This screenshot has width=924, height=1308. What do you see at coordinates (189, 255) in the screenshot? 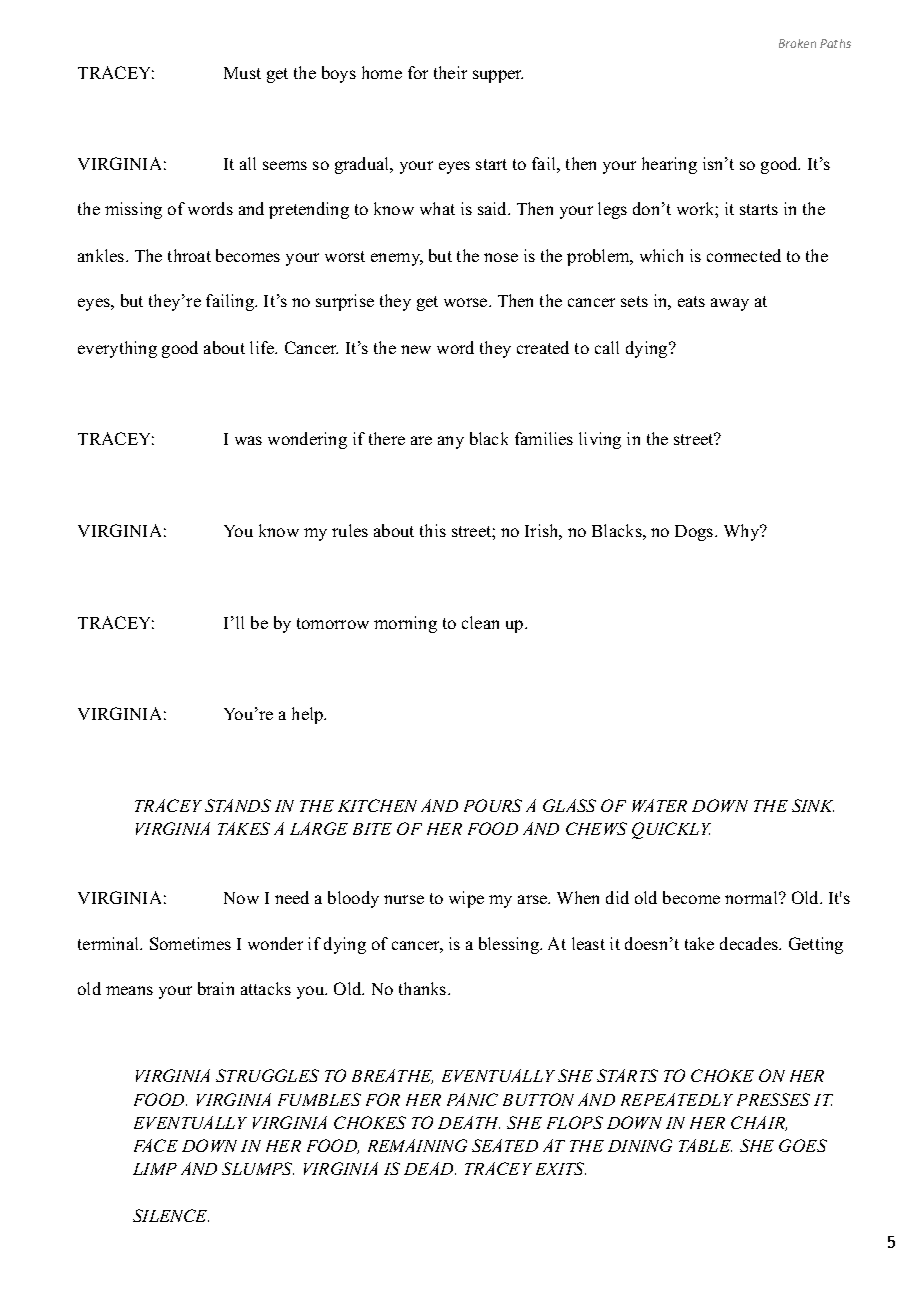
I see `throat` at bounding box center [189, 255].
